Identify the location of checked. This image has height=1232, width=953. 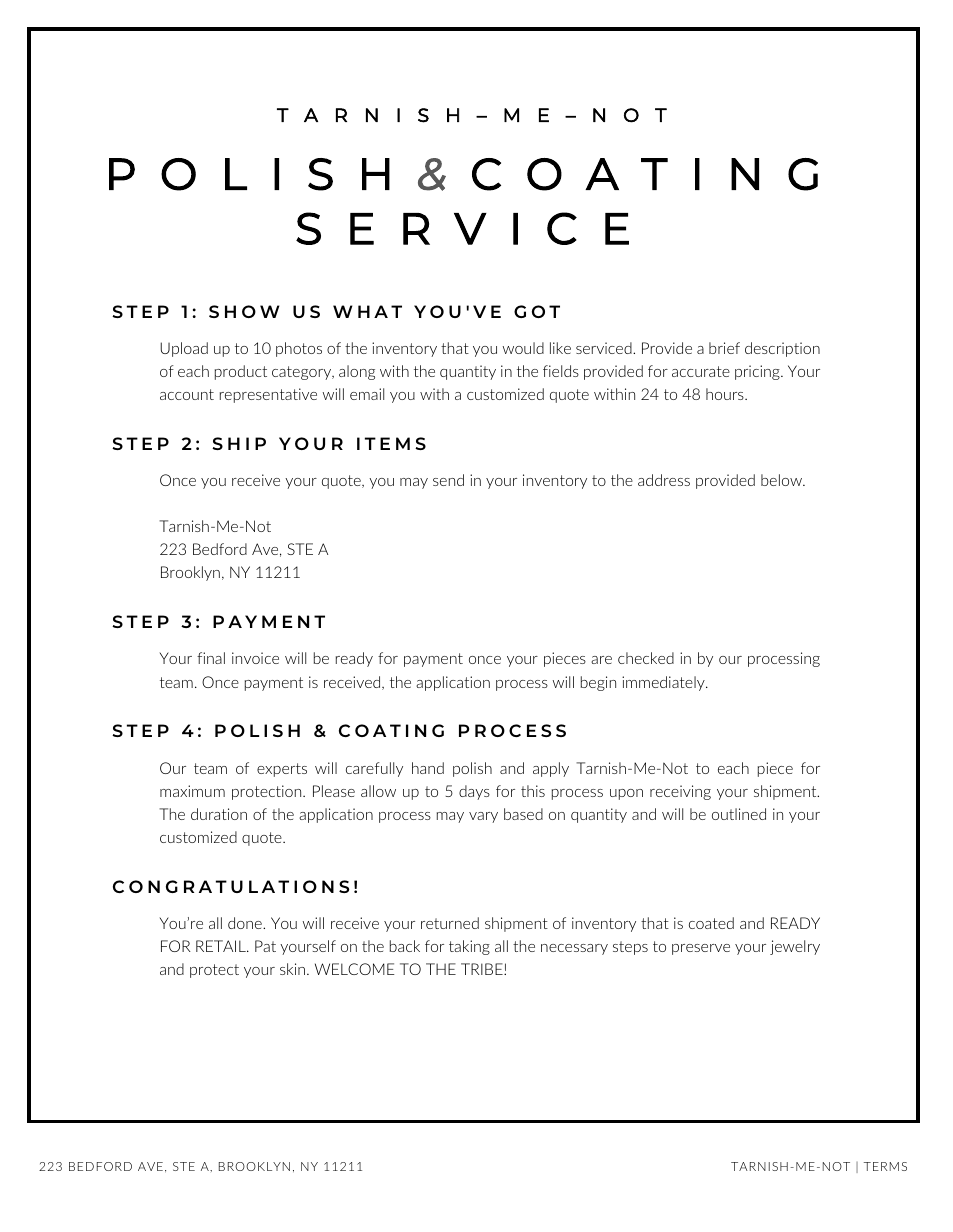
(646, 658).
